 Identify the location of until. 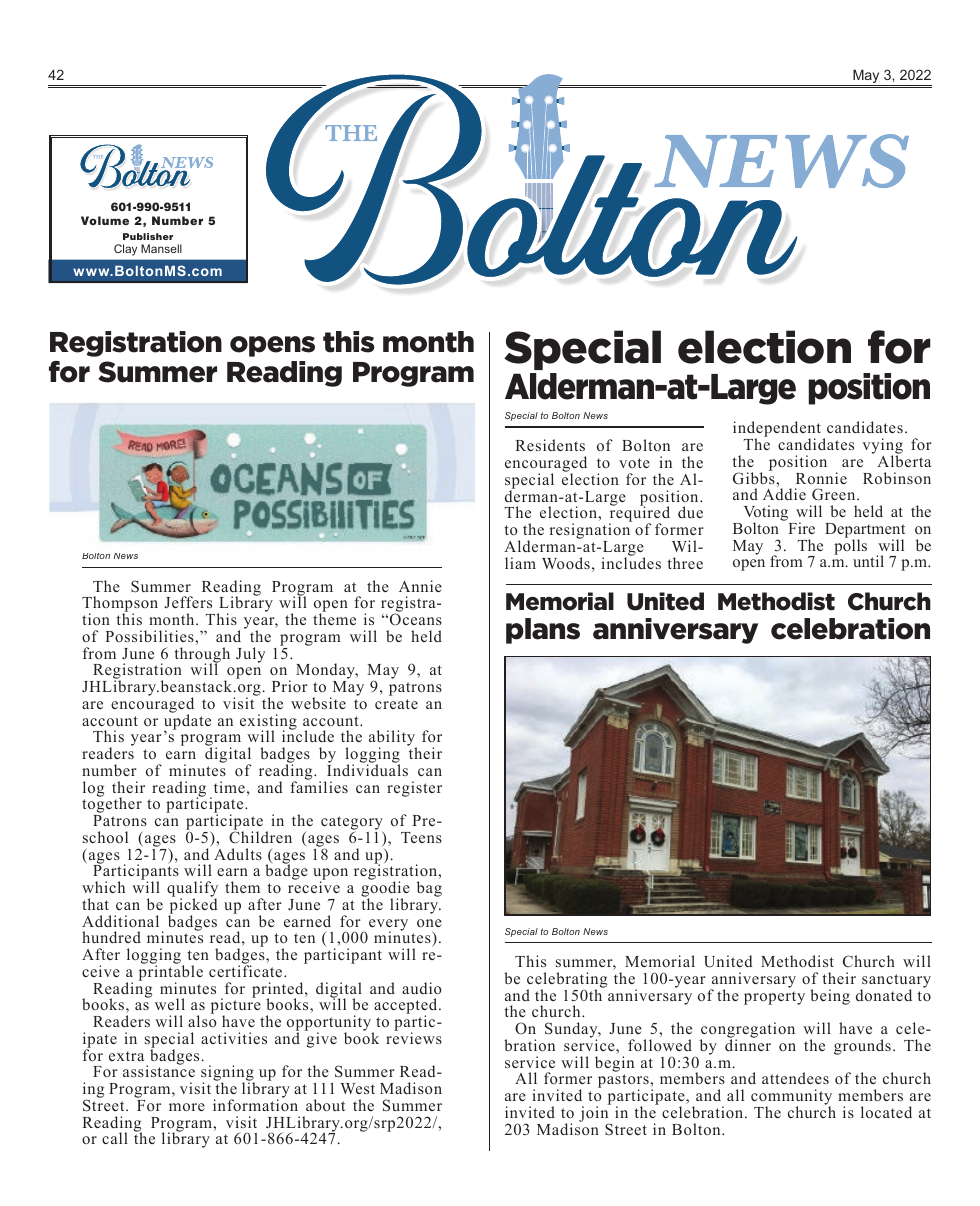
(868, 561).
